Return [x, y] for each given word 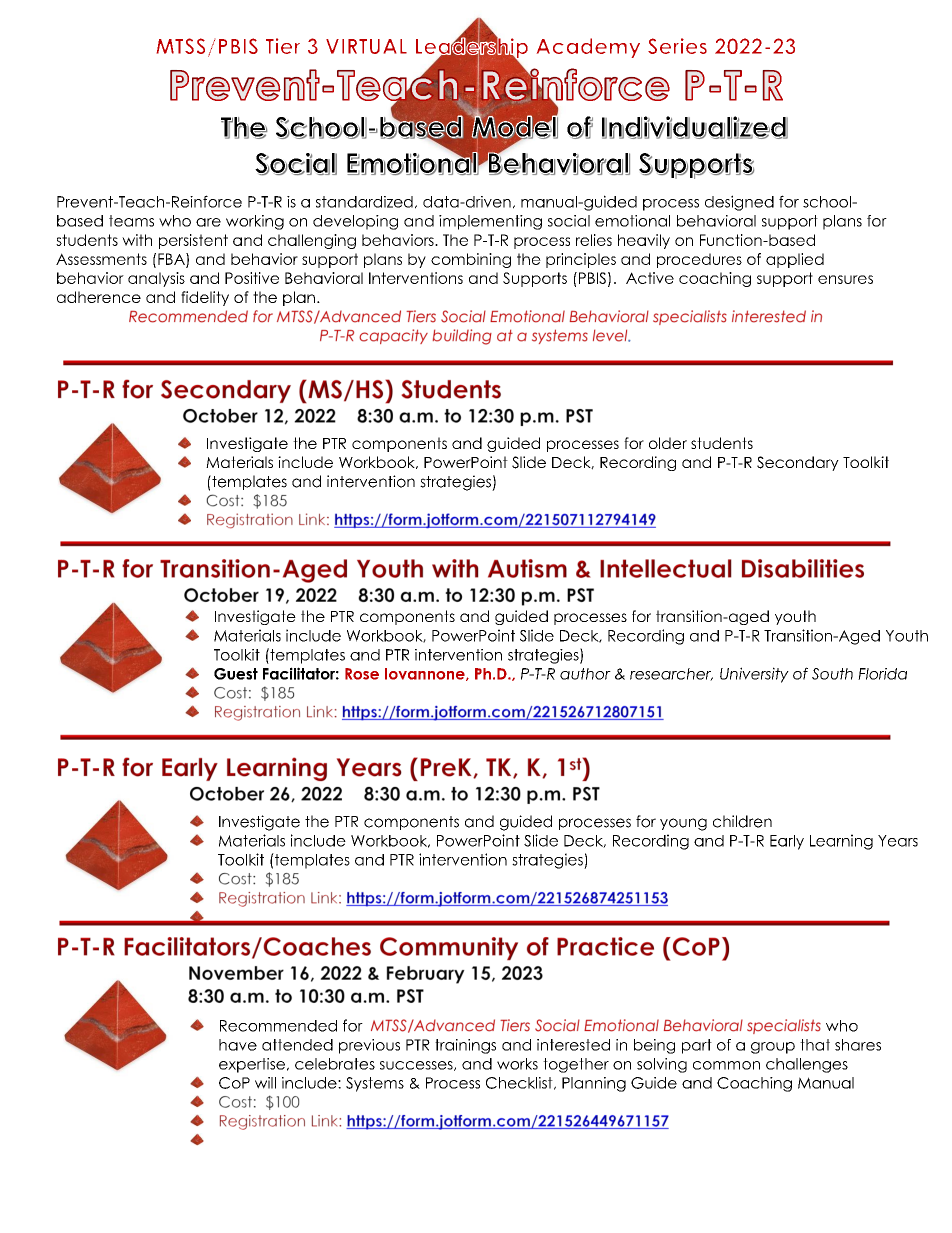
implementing [490, 222]
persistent [193, 241]
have [238, 1045]
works [517, 1064]
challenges [807, 1065]
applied [795, 260]
